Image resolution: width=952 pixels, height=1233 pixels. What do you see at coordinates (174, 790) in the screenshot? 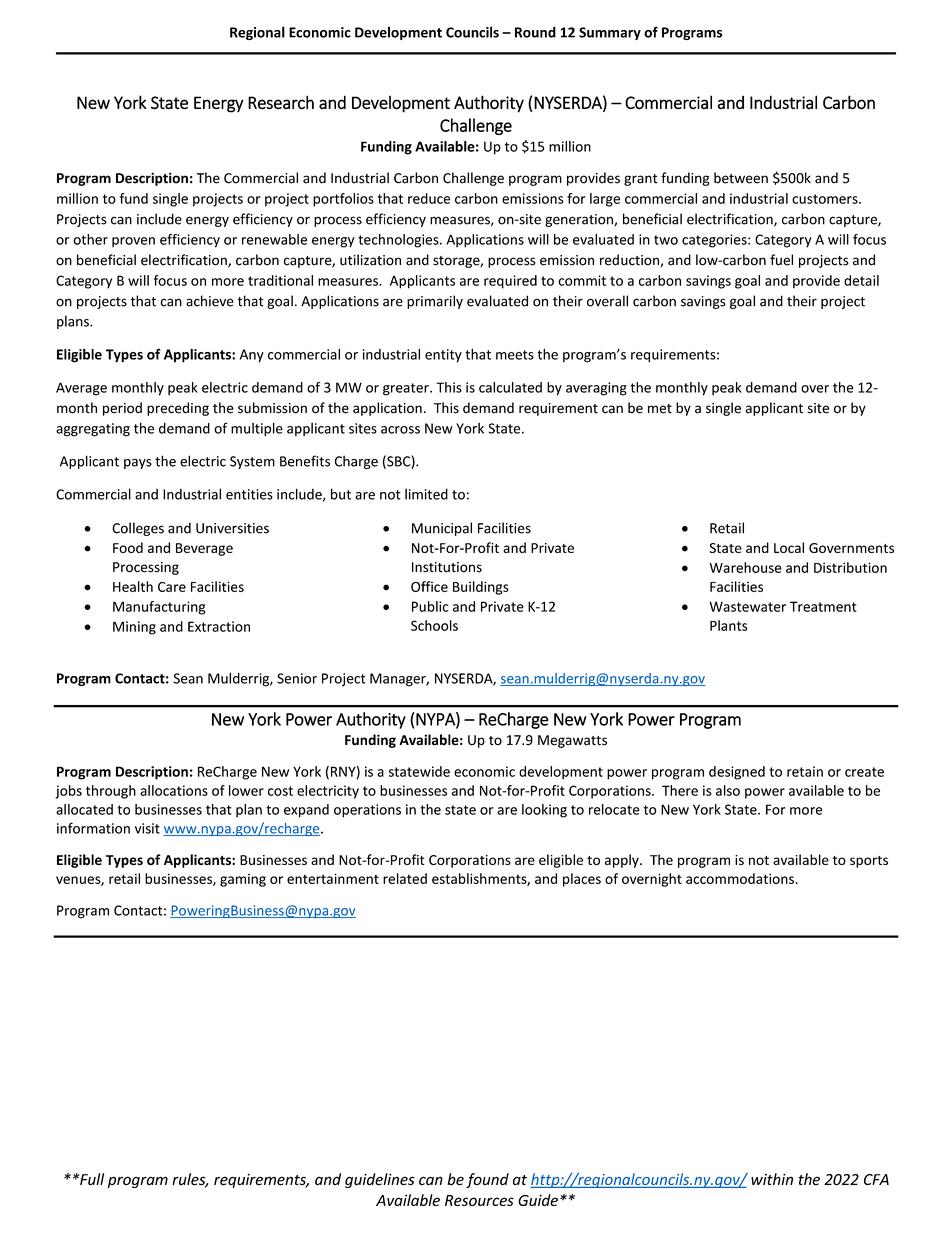
I see `allocations` at bounding box center [174, 790].
